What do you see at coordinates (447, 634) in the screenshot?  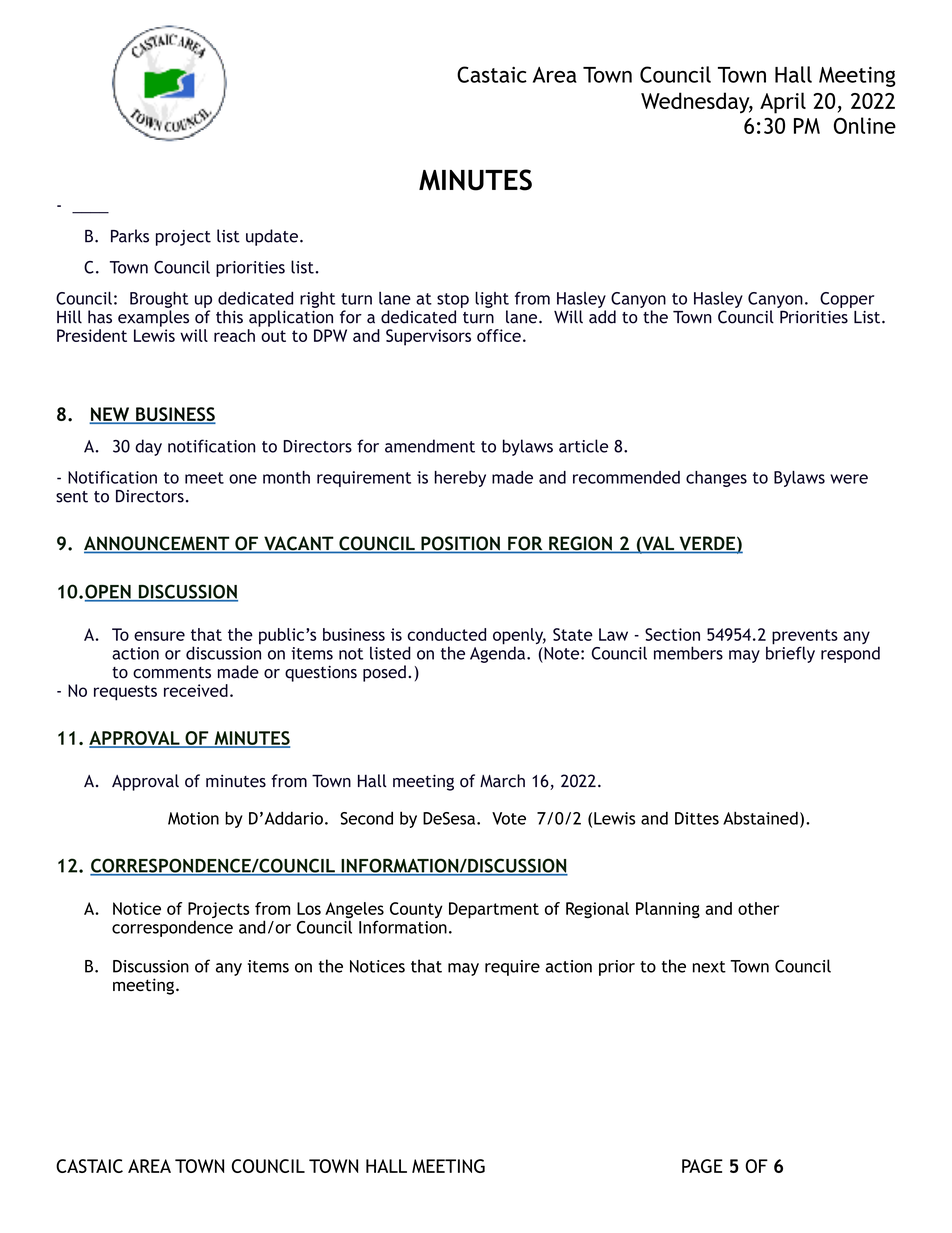 I see `conducted` at bounding box center [447, 634].
